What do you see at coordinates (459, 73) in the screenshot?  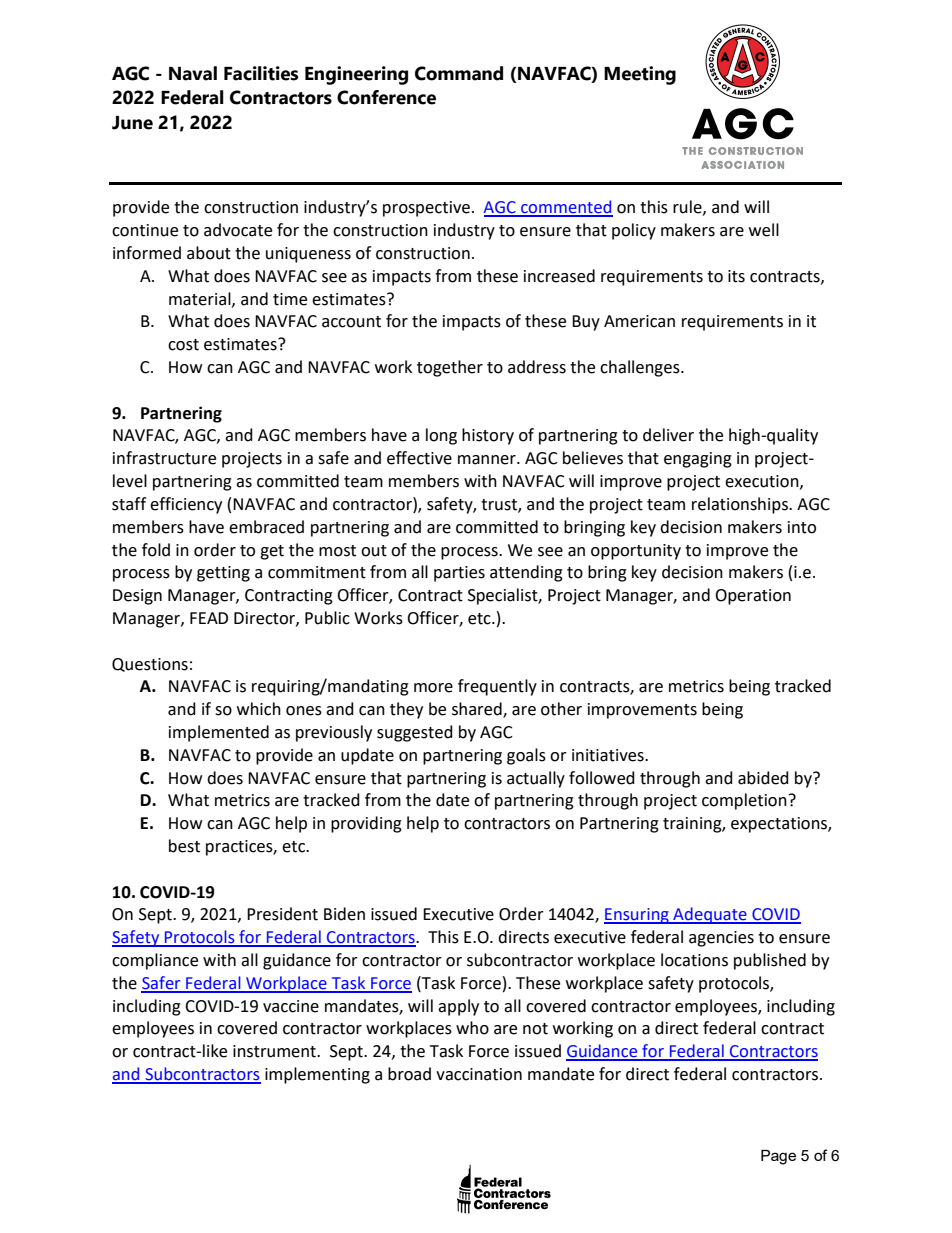 I see `Command` at bounding box center [459, 73].
